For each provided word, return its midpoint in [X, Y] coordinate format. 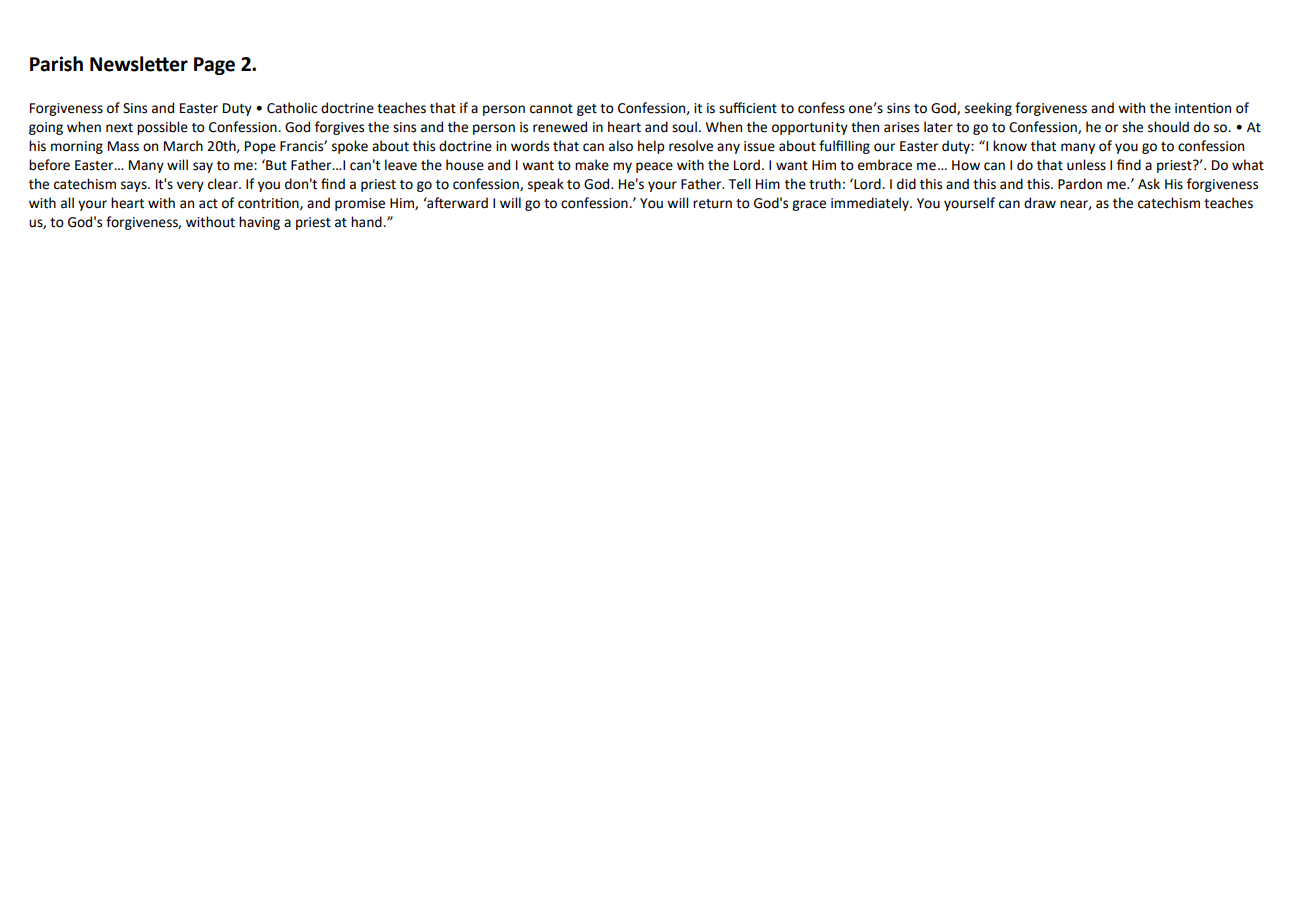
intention [1203, 108]
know [1010, 146]
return [712, 204]
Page [214, 66]
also [621, 146]
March [183, 146]
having [259, 223]
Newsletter [139, 64]
